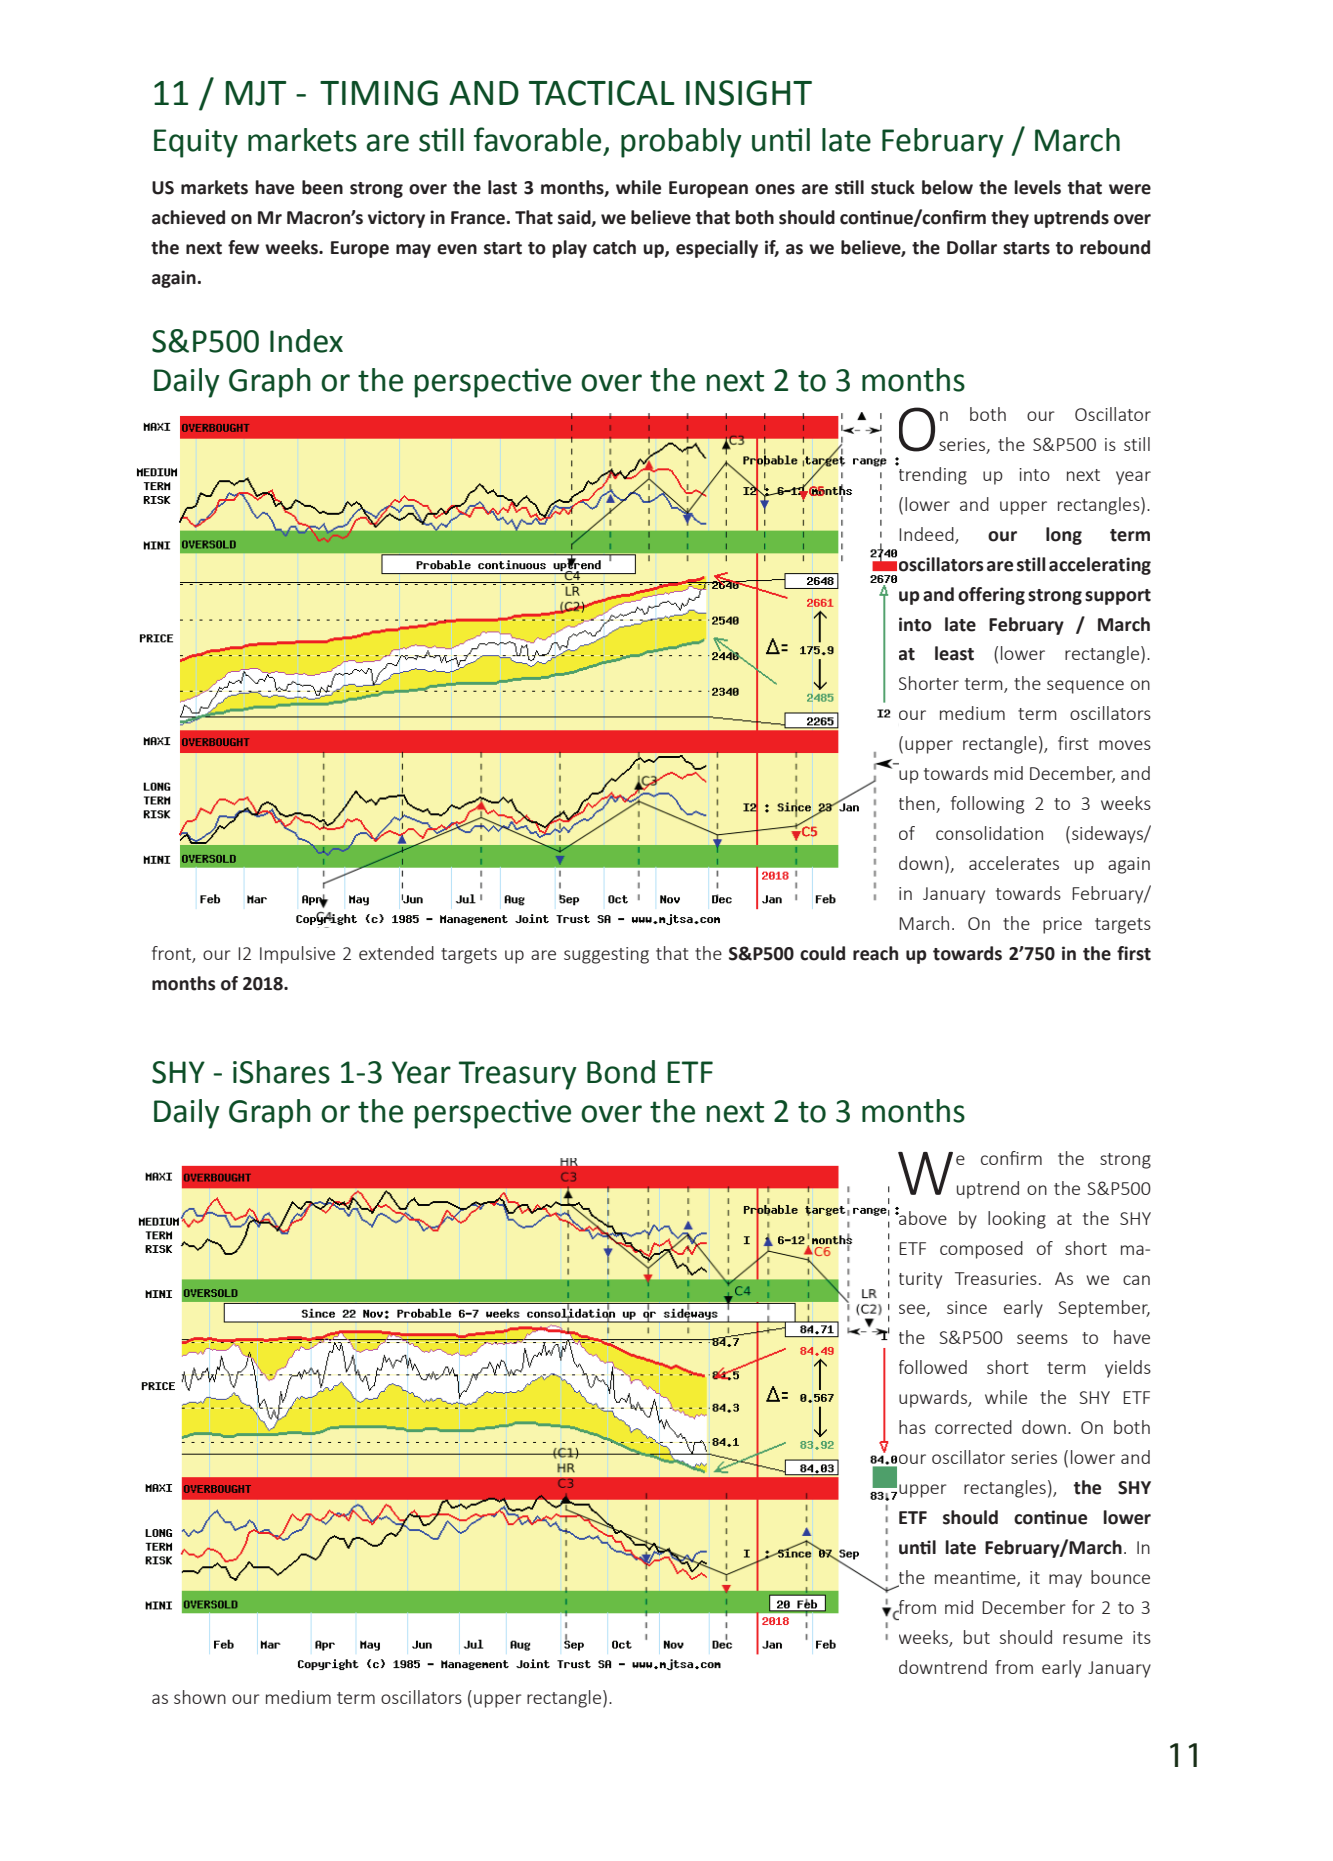  What do you see at coordinates (1042, 1339) in the image?
I see `seems` at bounding box center [1042, 1339].
